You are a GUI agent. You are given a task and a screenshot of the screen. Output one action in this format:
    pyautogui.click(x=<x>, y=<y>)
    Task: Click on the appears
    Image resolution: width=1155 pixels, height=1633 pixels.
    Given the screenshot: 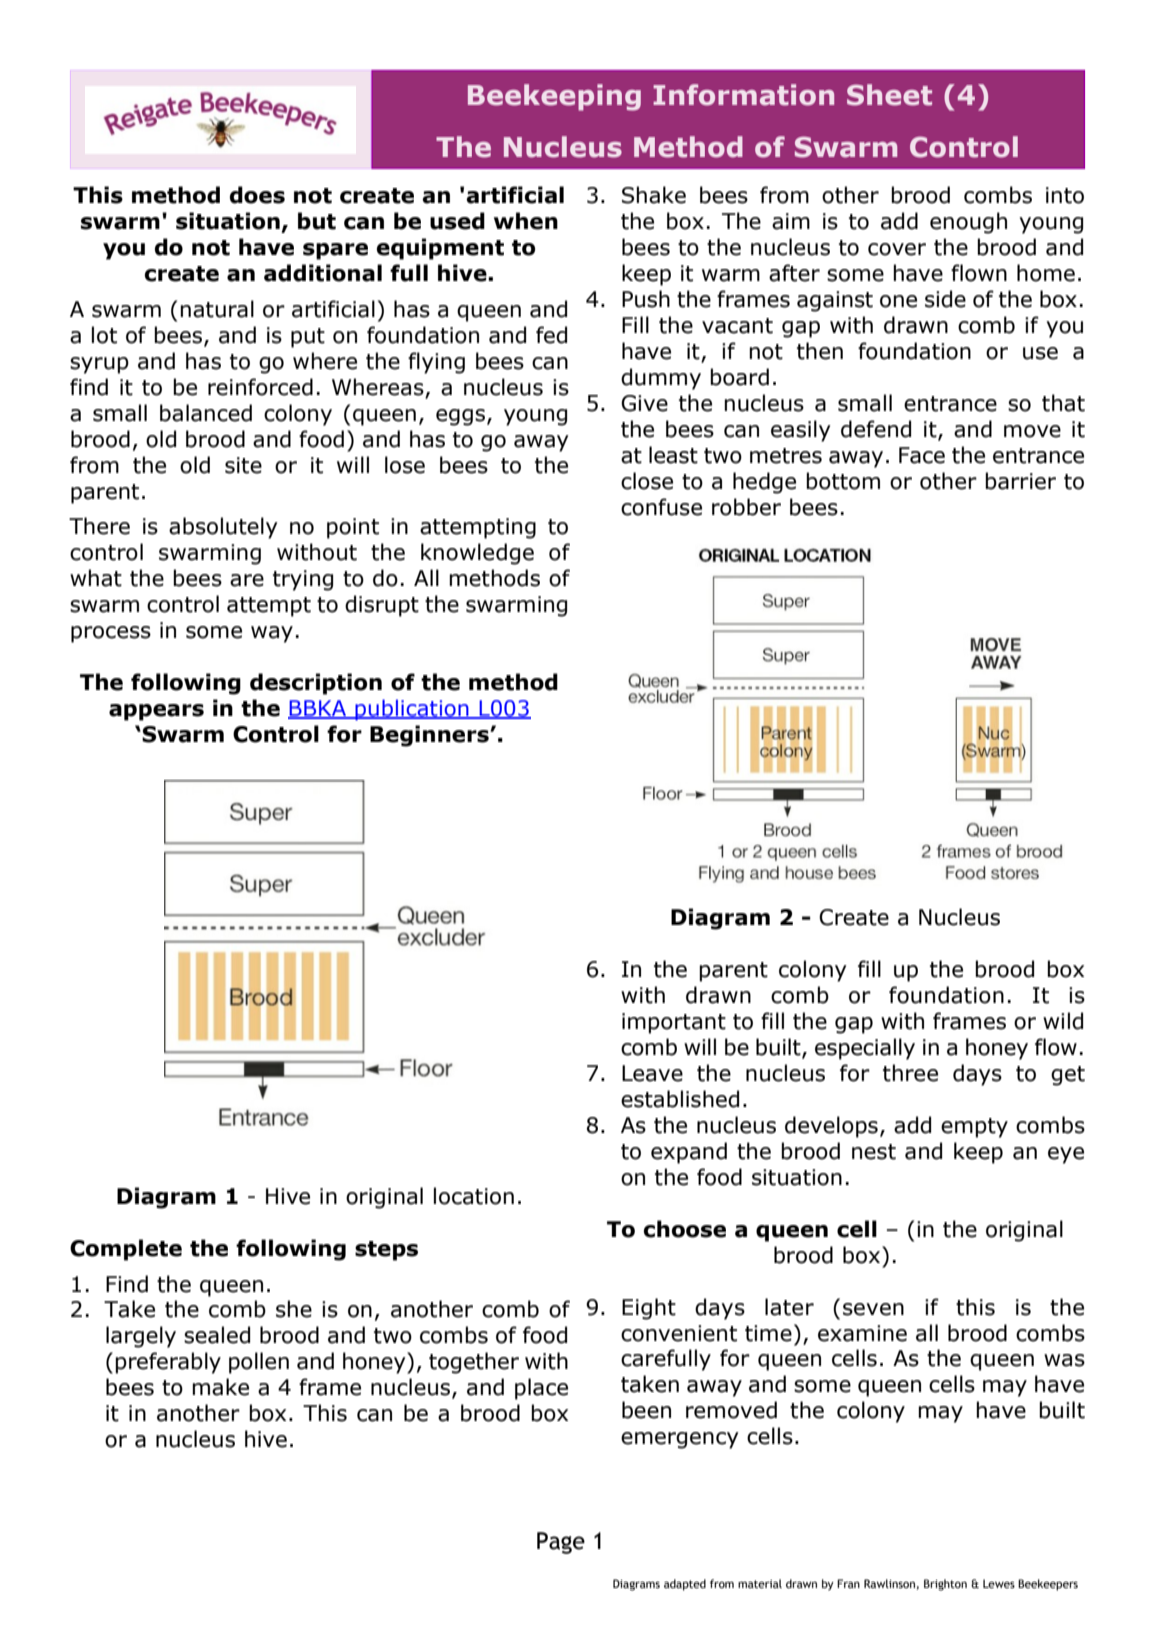 What is the action you would take?
    pyautogui.click(x=156, y=712)
